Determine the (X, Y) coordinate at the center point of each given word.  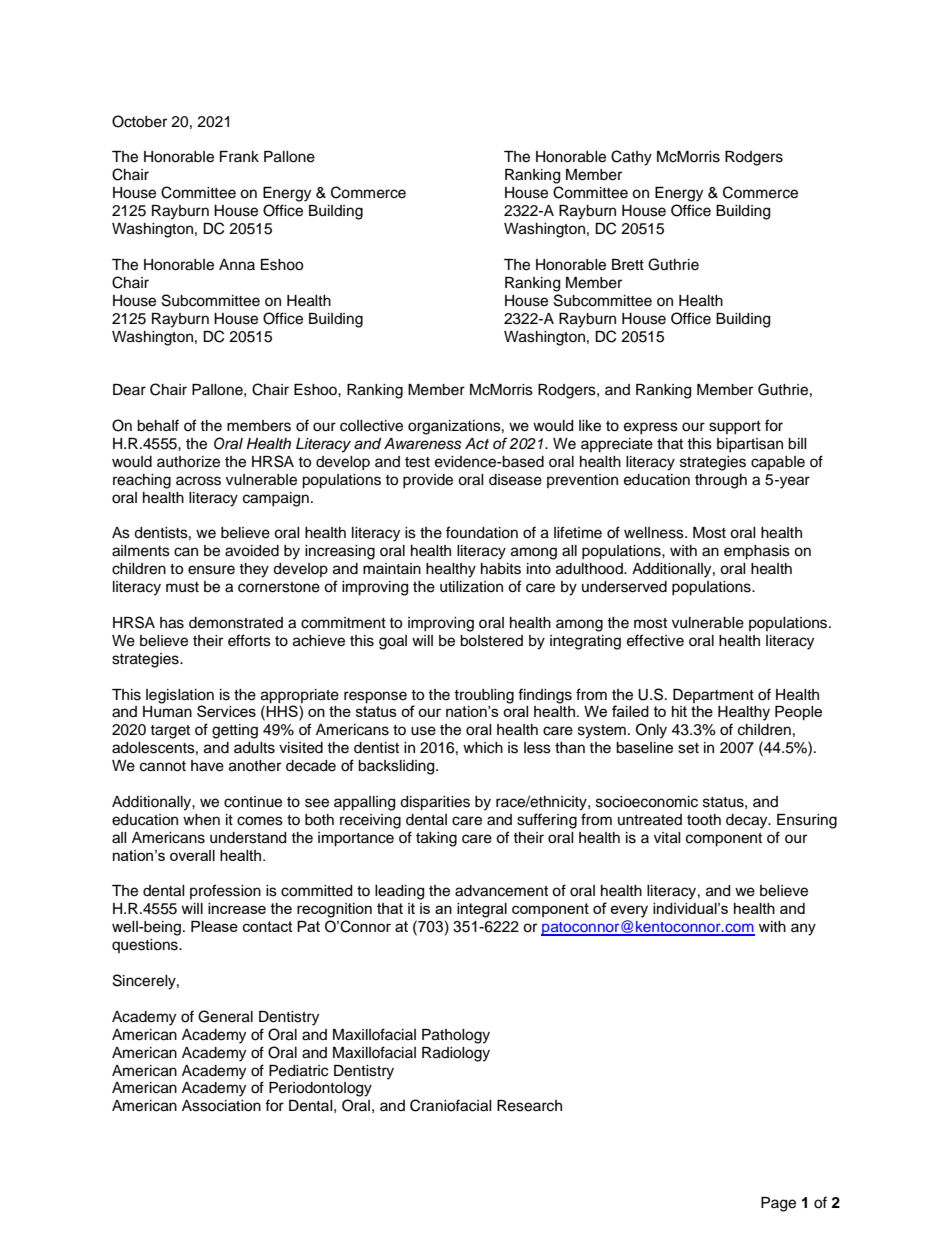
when (201, 820)
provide (428, 481)
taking (436, 839)
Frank (239, 156)
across (198, 481)
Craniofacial (451, 1105)
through (721, 481)
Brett (628, 265)
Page (778, 1204)
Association (221, 1106)
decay (748, 821)
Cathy (631, 158)
